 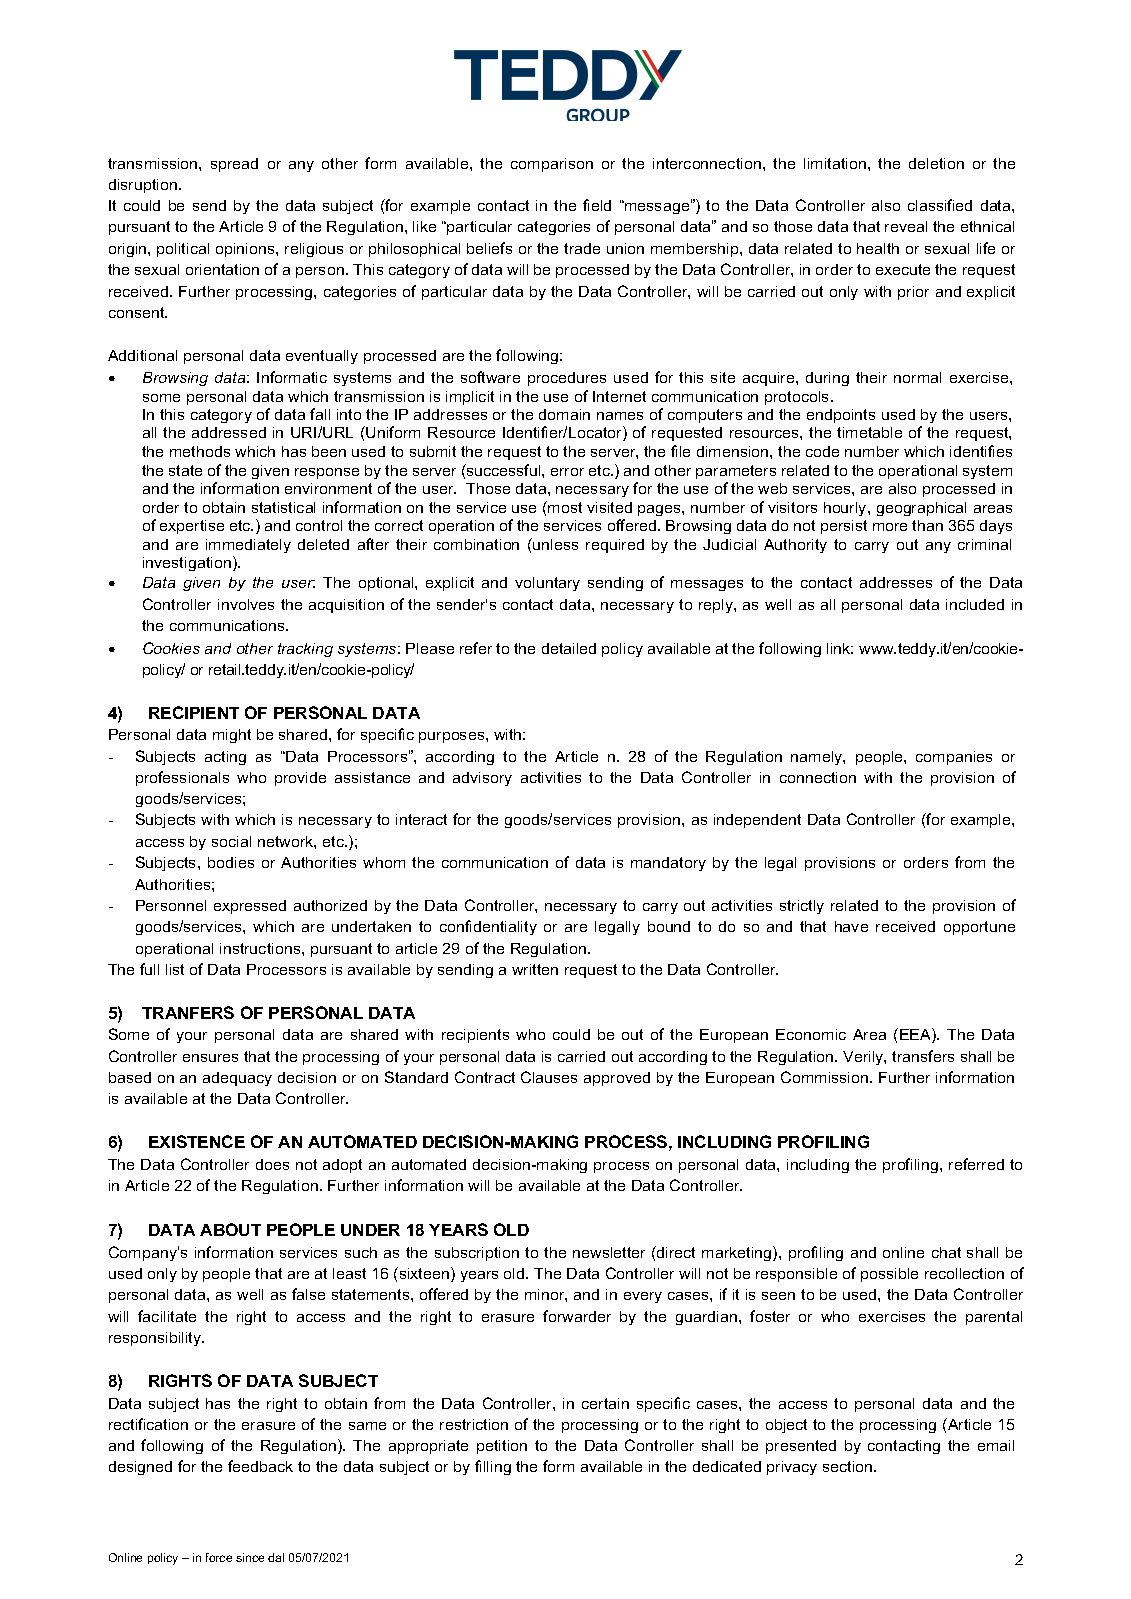 I want to click on spread, so click(x=234, y=165).
